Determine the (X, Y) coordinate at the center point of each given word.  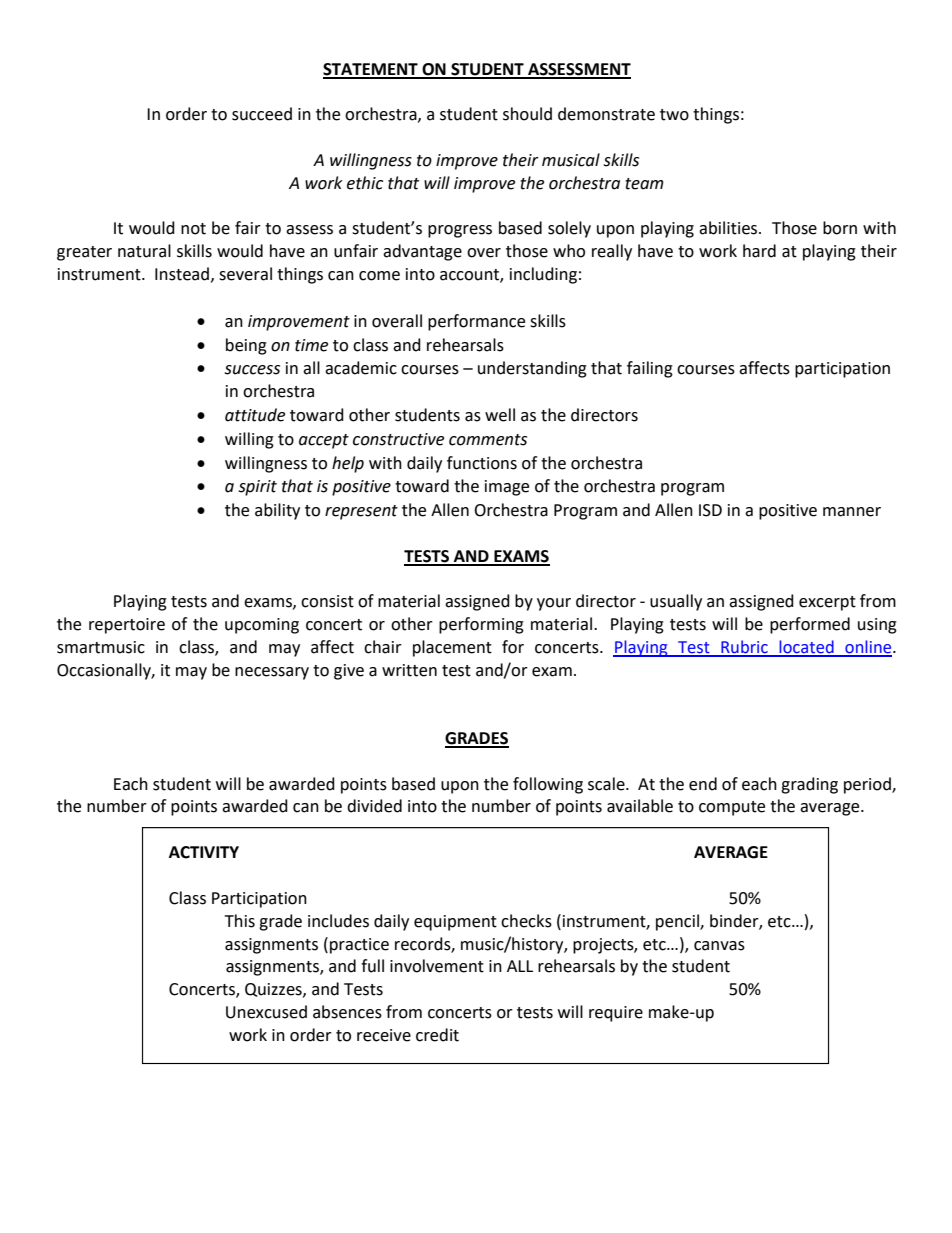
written (409, 670)
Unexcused (266, 1012)
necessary (272, 673)
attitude (255, 415)
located (806, 648)
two (674, 115)
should (527, 114)
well (500, 415)
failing (650, 369)
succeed (262, 114)
